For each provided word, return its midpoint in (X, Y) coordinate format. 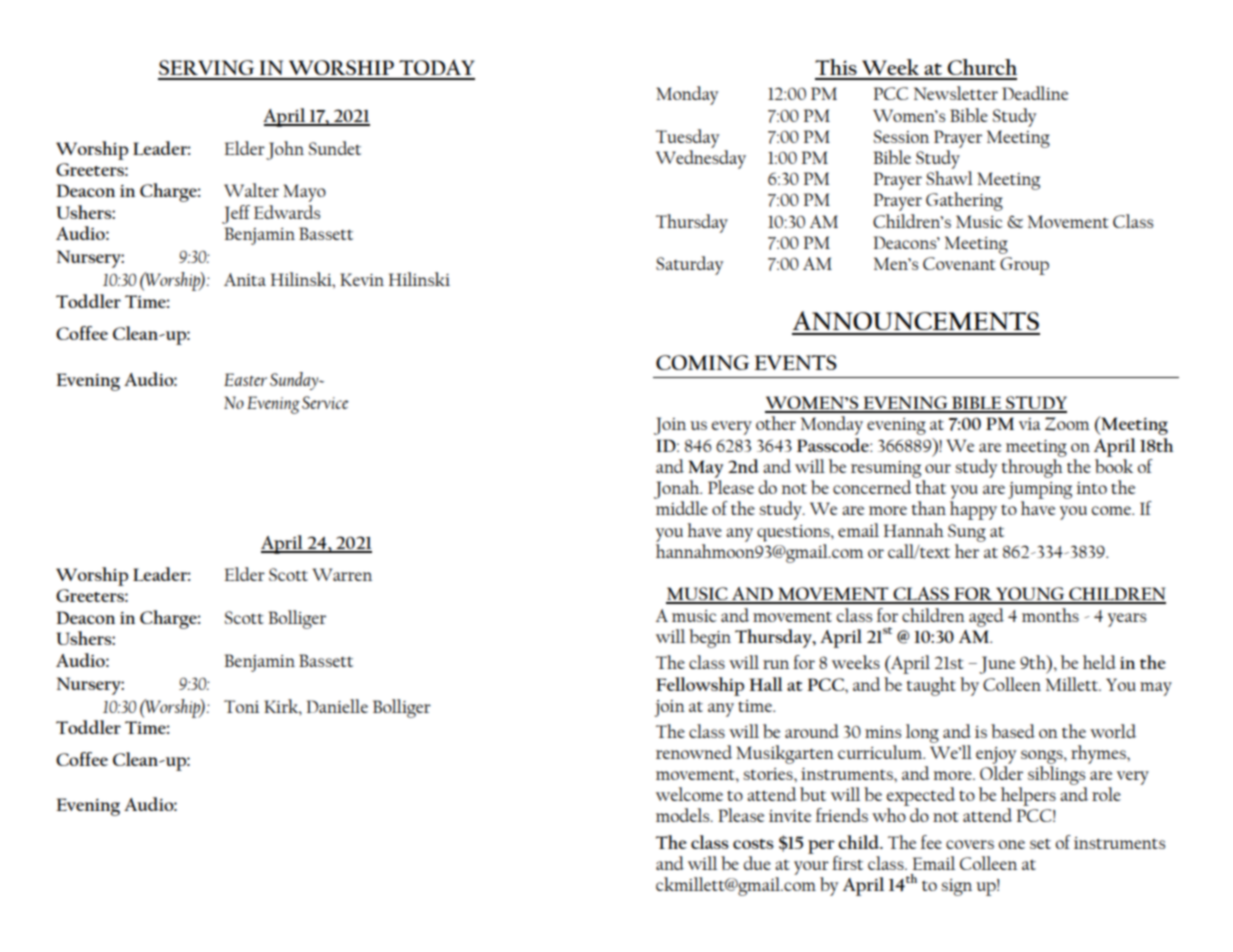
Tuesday (687, 138)
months (1050, 615)
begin (710, 638)
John (285, 150)
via (1029, 424)
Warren (342, 574)
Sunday (295, 381)
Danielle (337, 706)
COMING (702, 362)
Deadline (1035, 93)
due (757, 863)
